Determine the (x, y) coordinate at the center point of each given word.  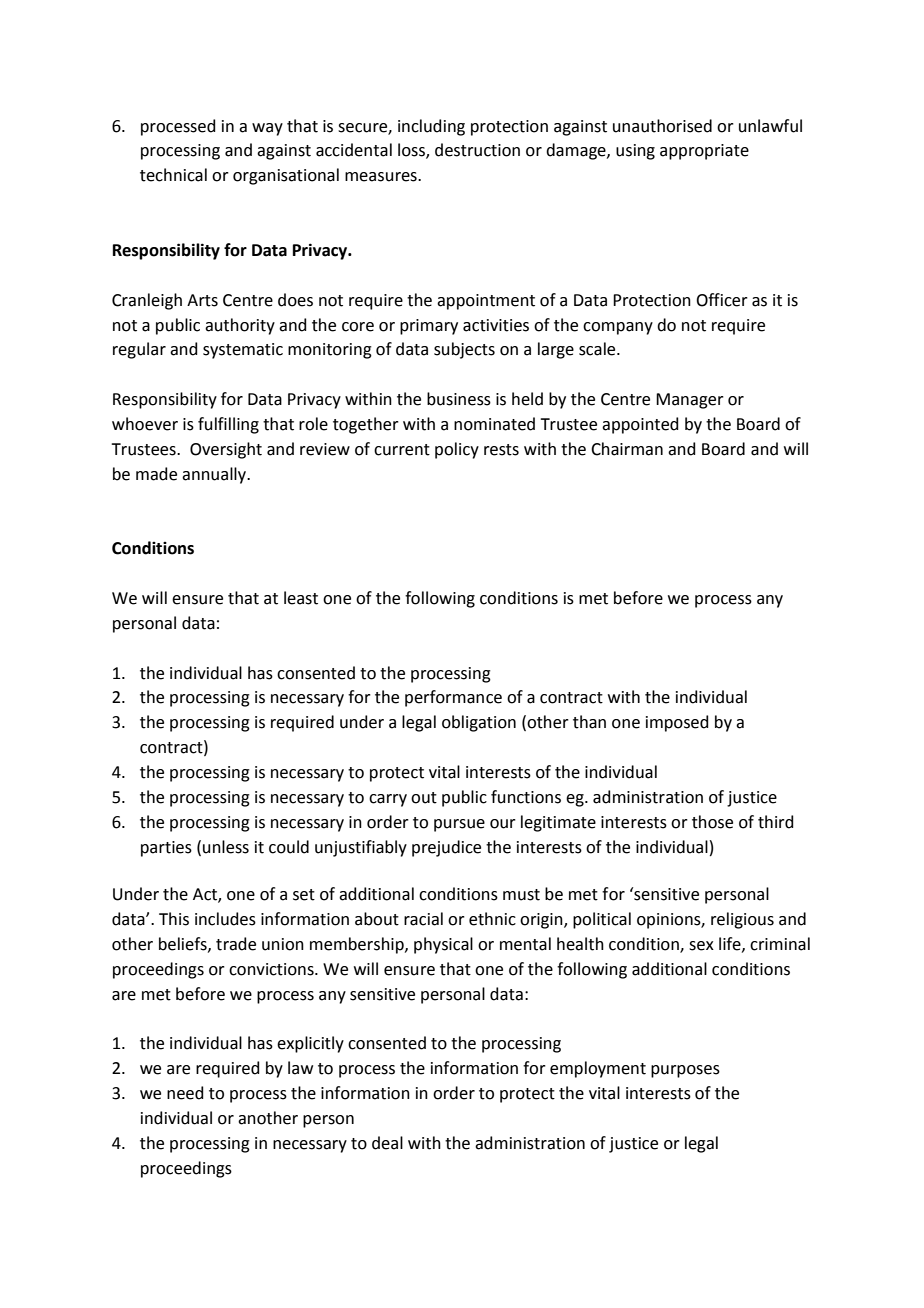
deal (387, 1143)
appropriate (704, 152)
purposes (685, 1071)
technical (173, 175)
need (185, 1093)
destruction (477, 150)
